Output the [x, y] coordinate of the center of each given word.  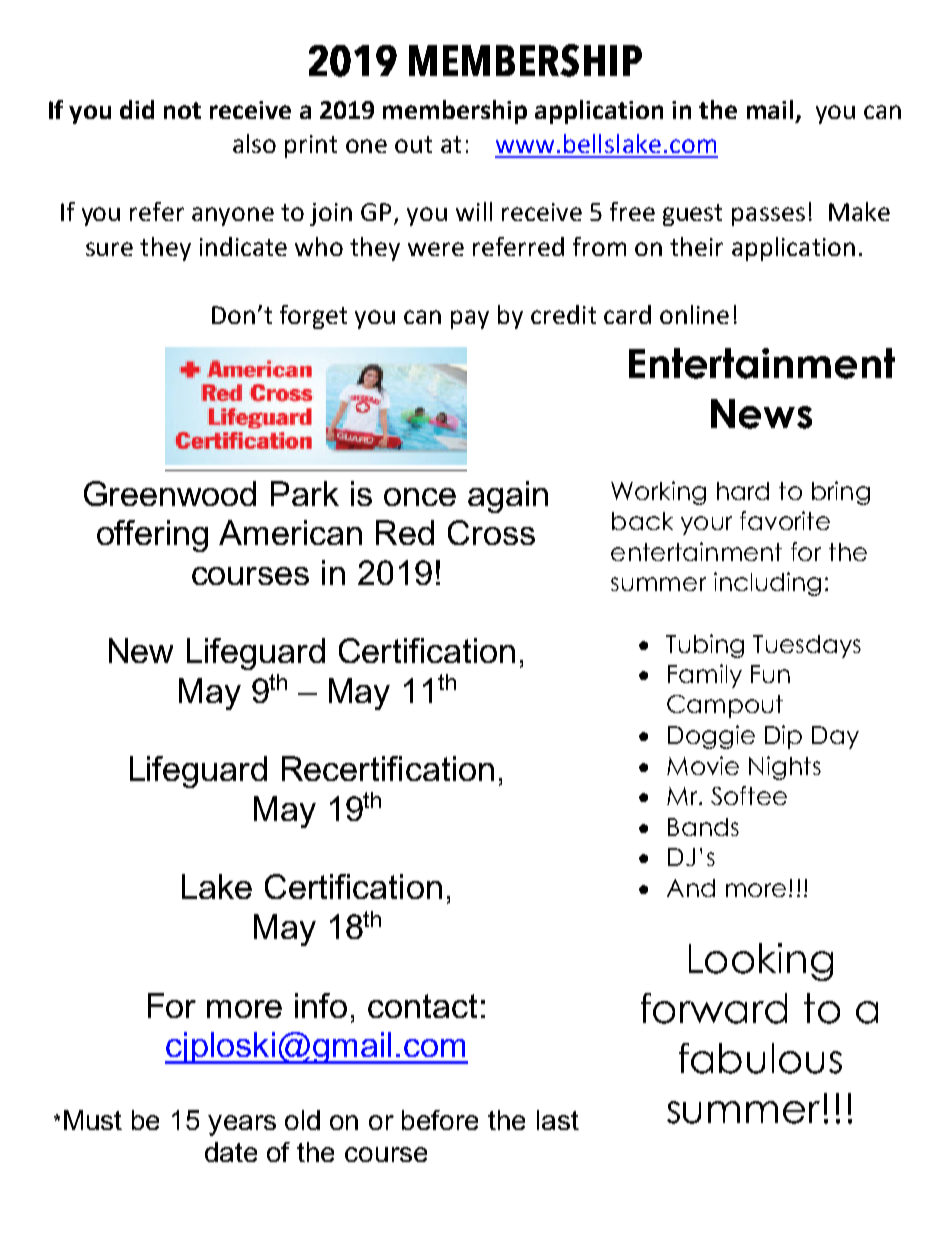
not [182, 110]
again [508, 497]
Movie [703, 765]
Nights [785, 768]
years [242, 1125]
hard [743, 491]
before [440, 1120]
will [474, 211]
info [321, 1005]
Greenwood [170, 493]
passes [768, 216]
